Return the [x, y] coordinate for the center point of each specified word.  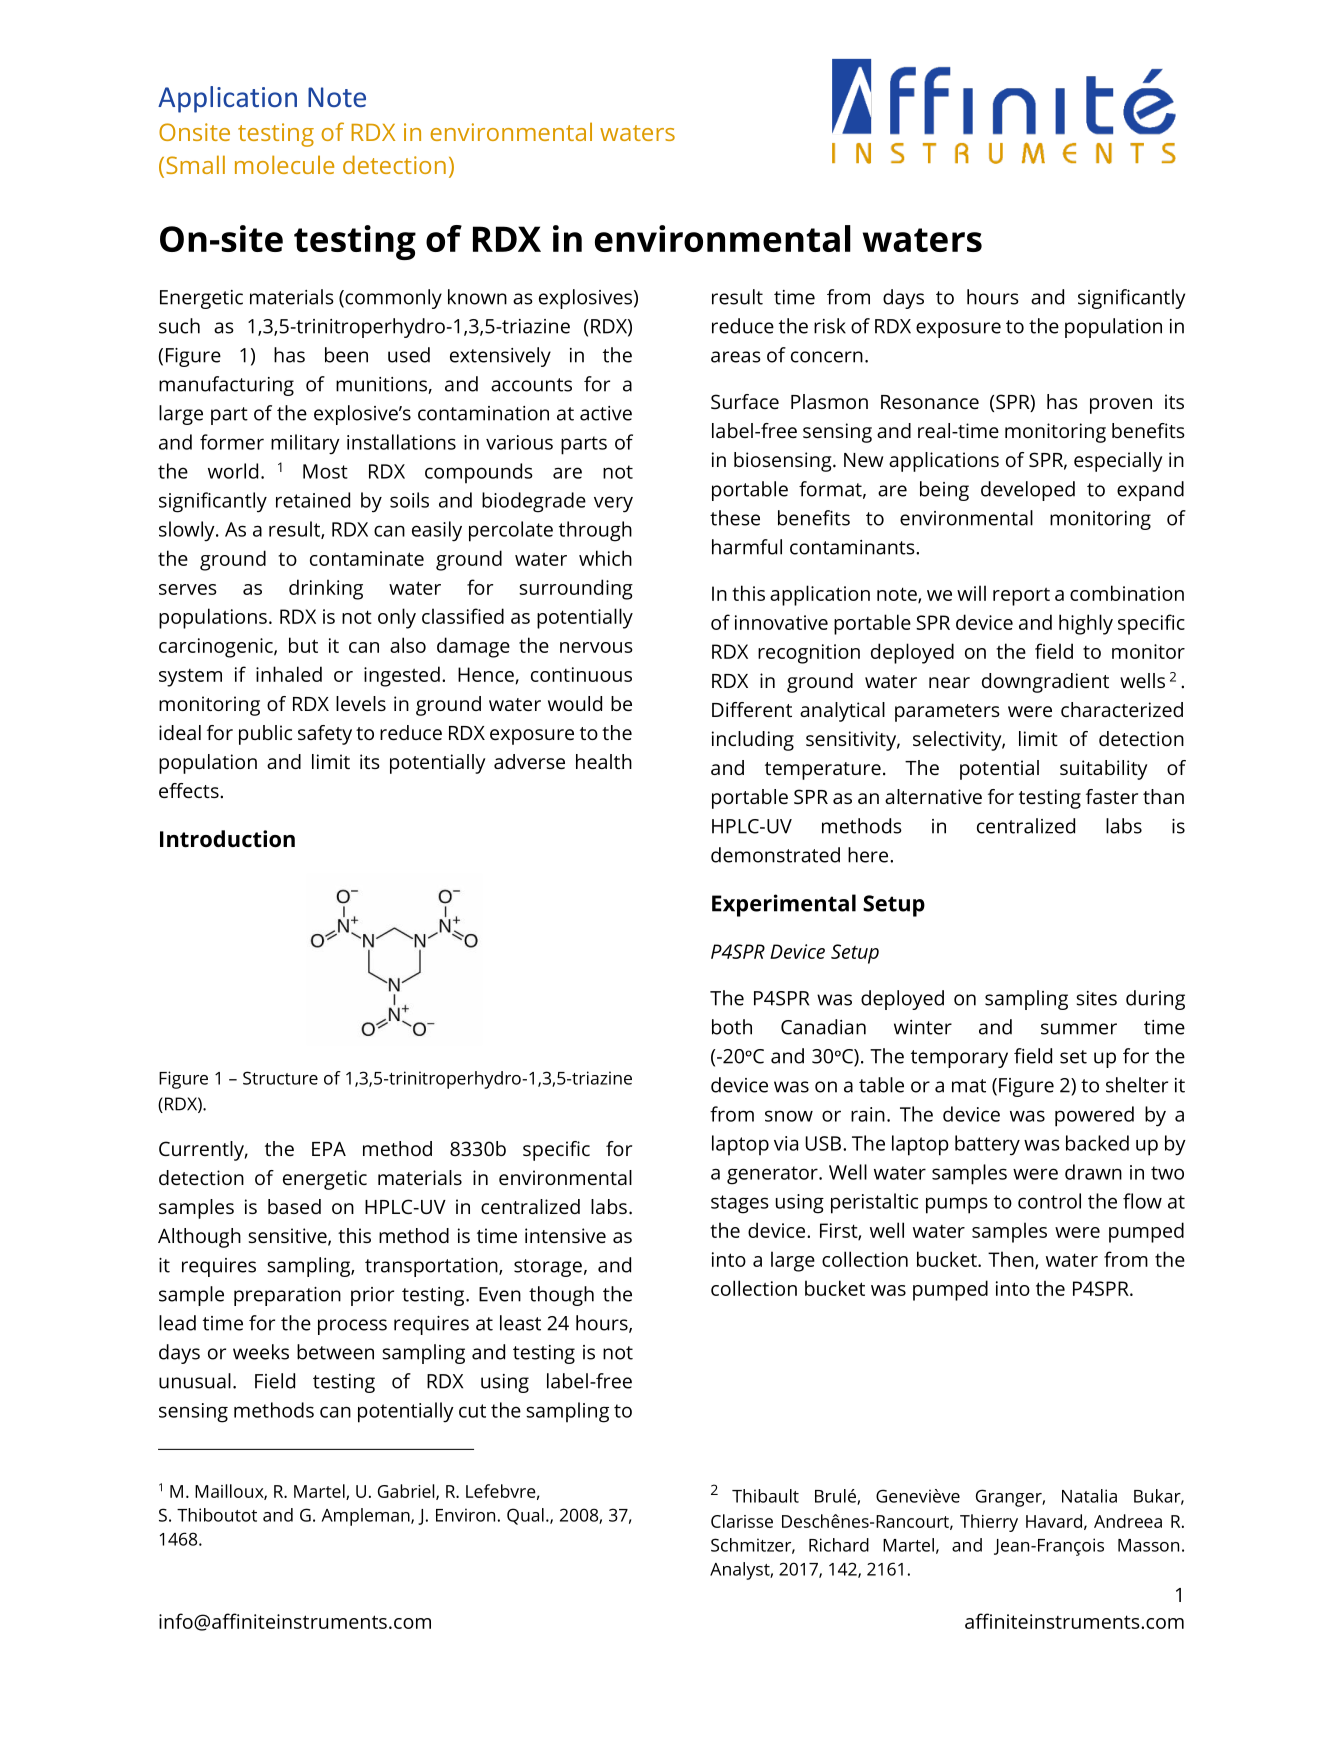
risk [830, 326]
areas [736, 357]
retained [313, 500]
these [735, 518]
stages [740, 1204]
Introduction [227, 839]
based [294, 1206]
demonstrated [775, 855]
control [1049, 1201]
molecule [284, 164]
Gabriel [407, 1492]
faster [1112, 796]
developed [1028, 491]
